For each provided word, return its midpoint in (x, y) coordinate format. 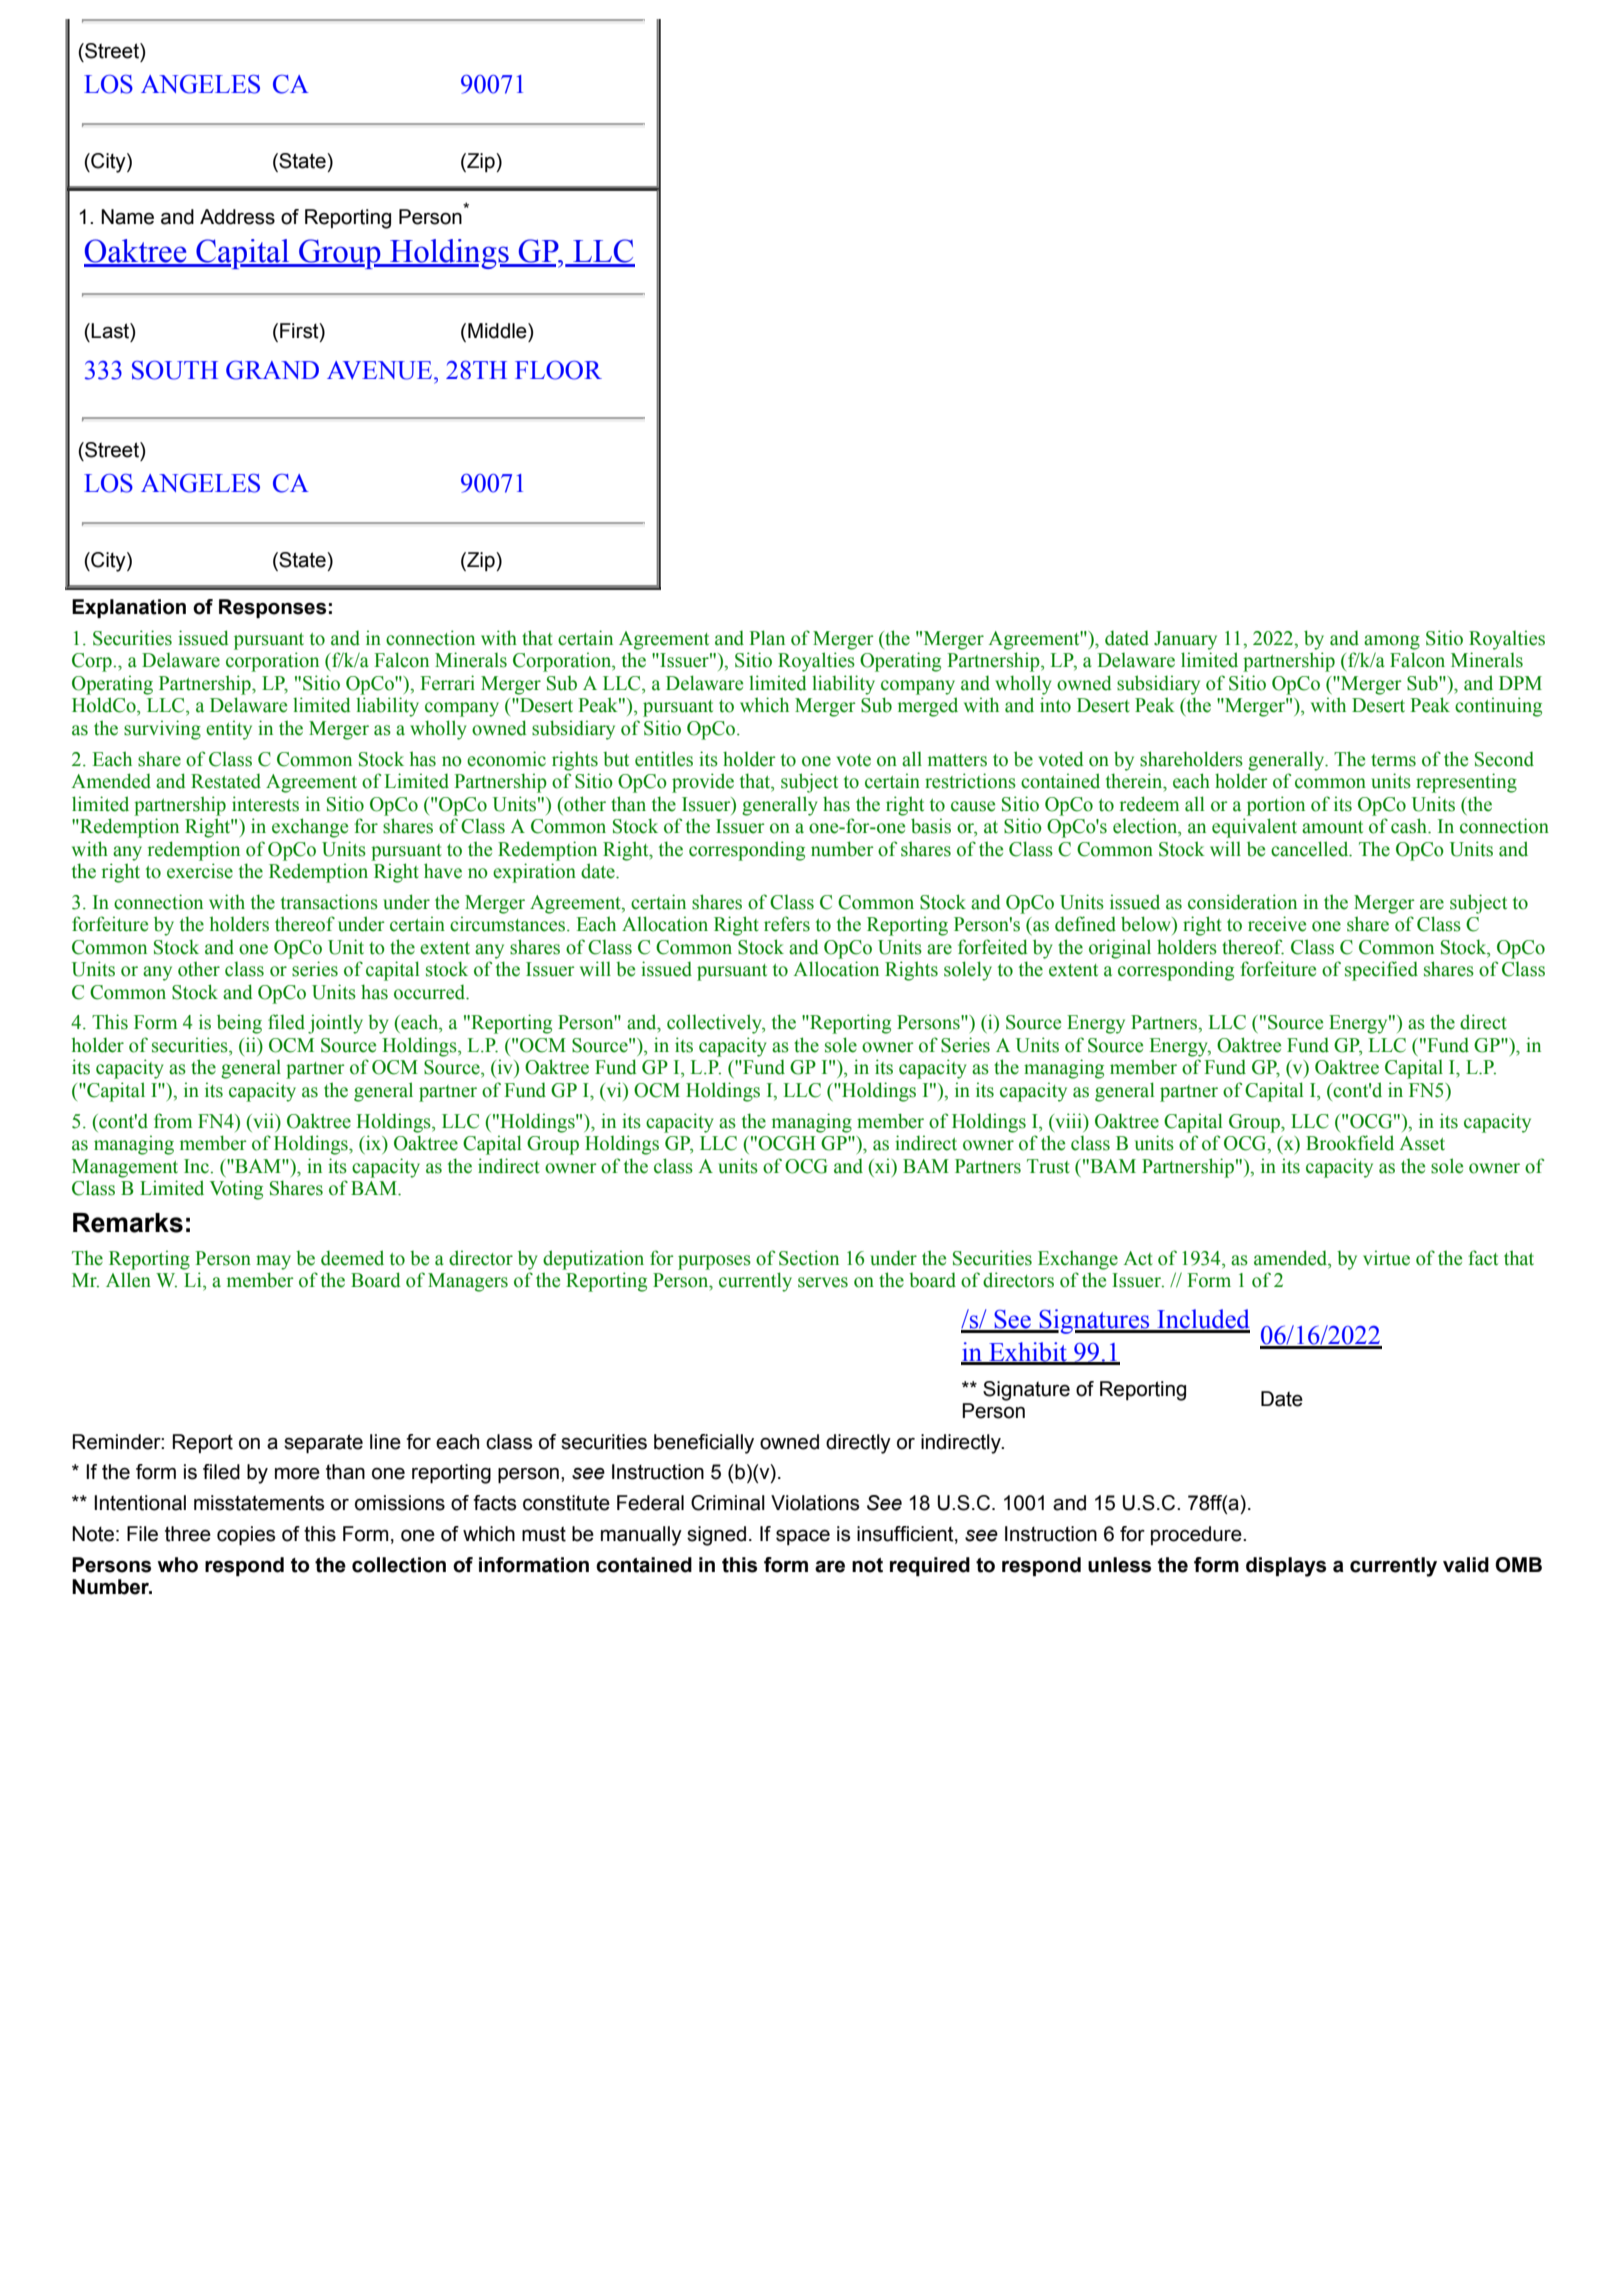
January (1185, 640)
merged (928, 707)
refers (787, 924)
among (1392, 642)
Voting (236, 1190)
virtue (1386, 1258)
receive (1277, 924)
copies (246, 1535)
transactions (329, 902)
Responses (272, 608)
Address (237, 217)
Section (809, 1258)
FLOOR (558, 370)
